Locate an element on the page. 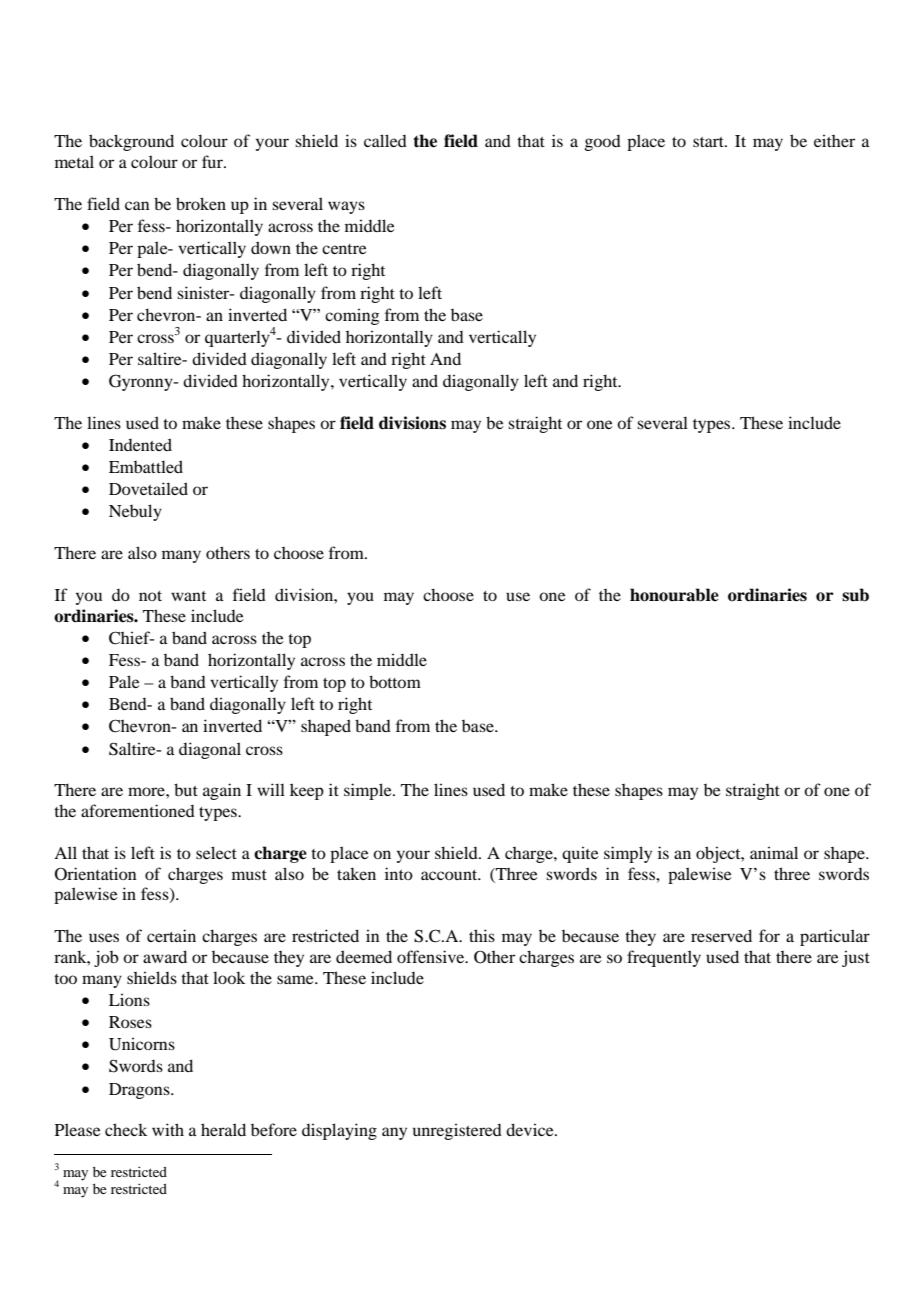 The width and height of the document is (924, 1308). background is located at coordinates (131, 142).
